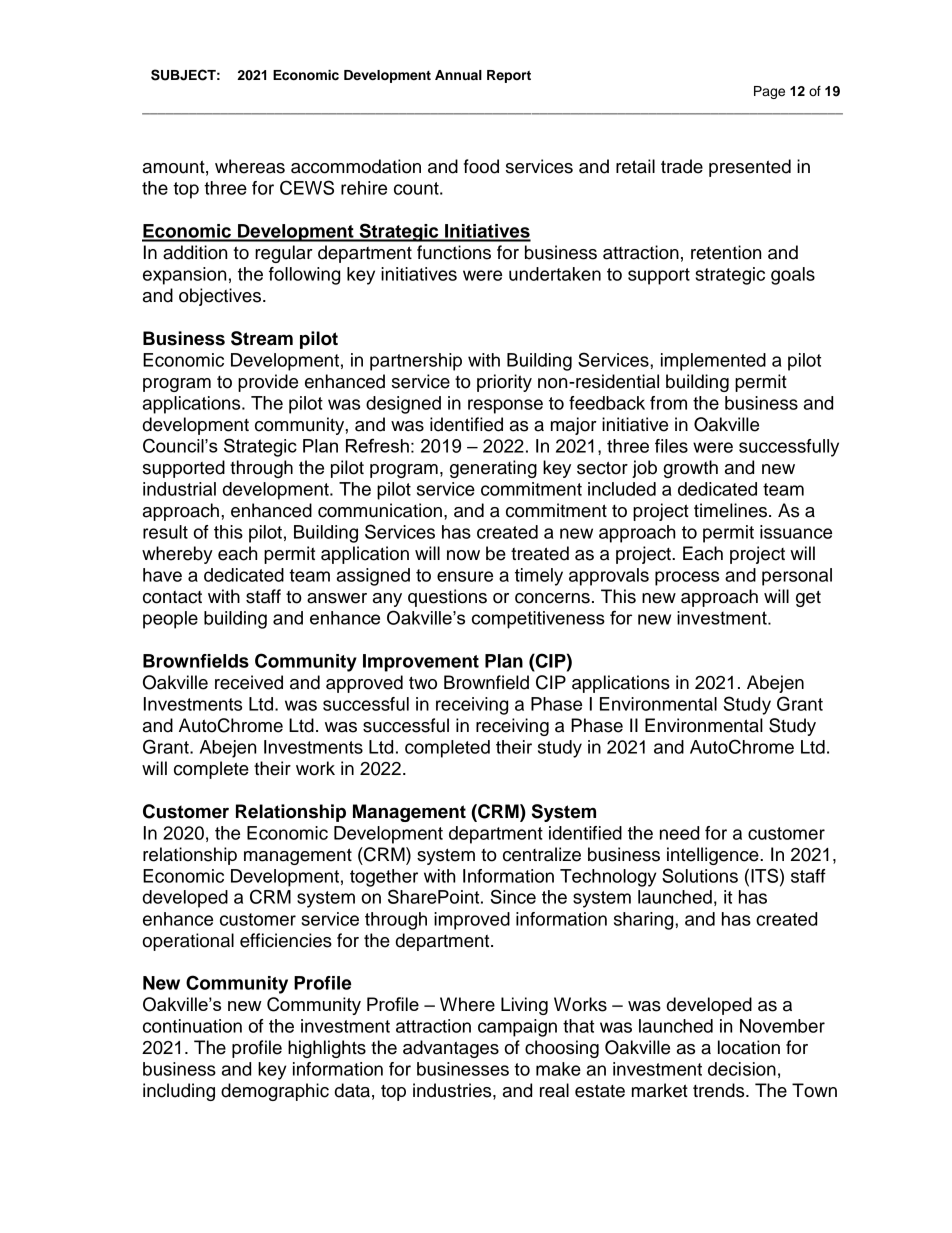  Describe the element at coordinates (671, 446) in the document. I see `files` at that location.
